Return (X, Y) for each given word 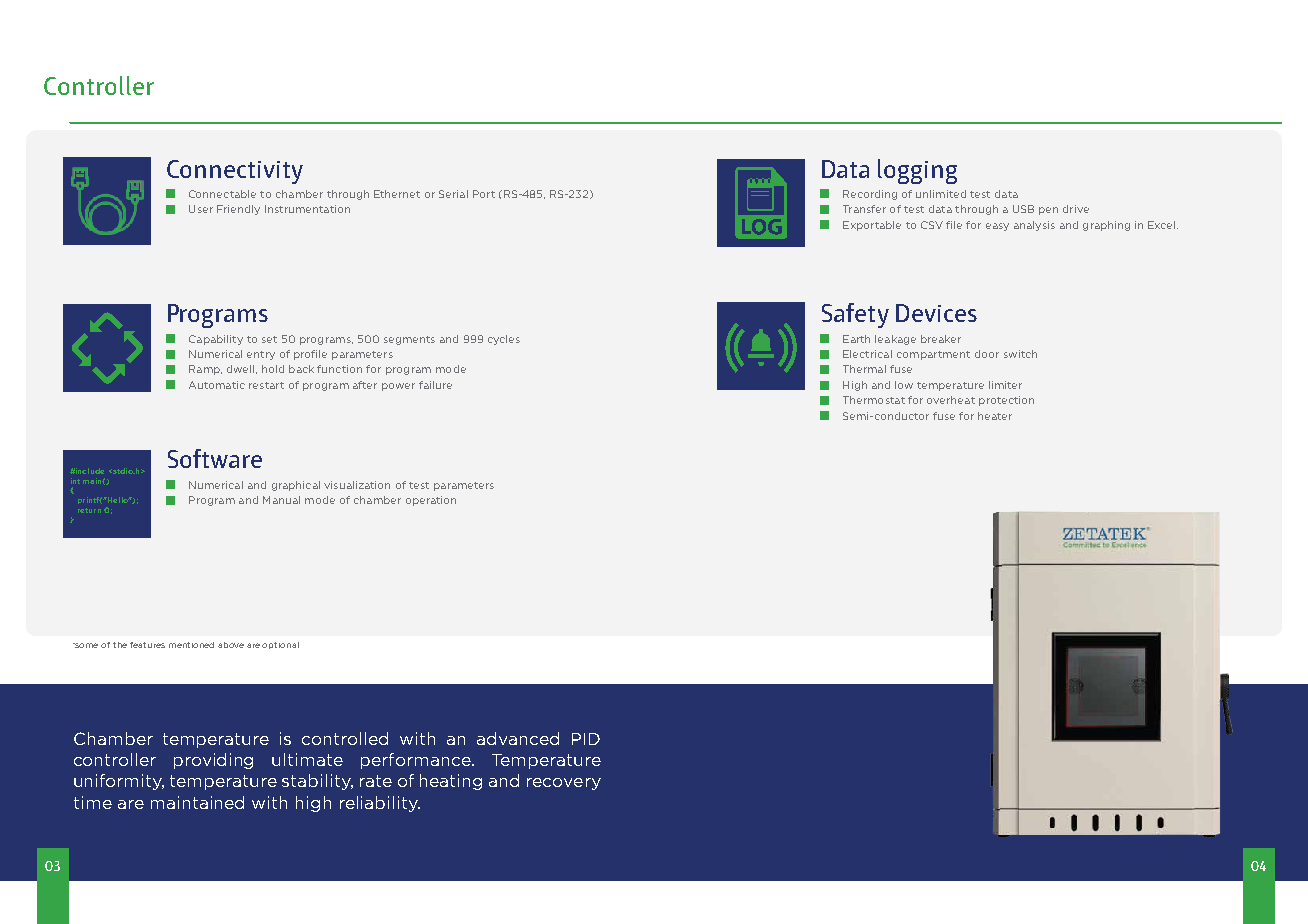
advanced (518, 738)
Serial (453, 194)
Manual (281, 500)
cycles (504, 340)
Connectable (222, 194)
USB (1023, 209)
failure (435, 385)
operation (431, 501)
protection (1006, 401)
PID (586, 739)
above (231, 645)
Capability (216, 340)
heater (995, 416)
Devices (936, 313)
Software (215, 458)
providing (213, 761)
